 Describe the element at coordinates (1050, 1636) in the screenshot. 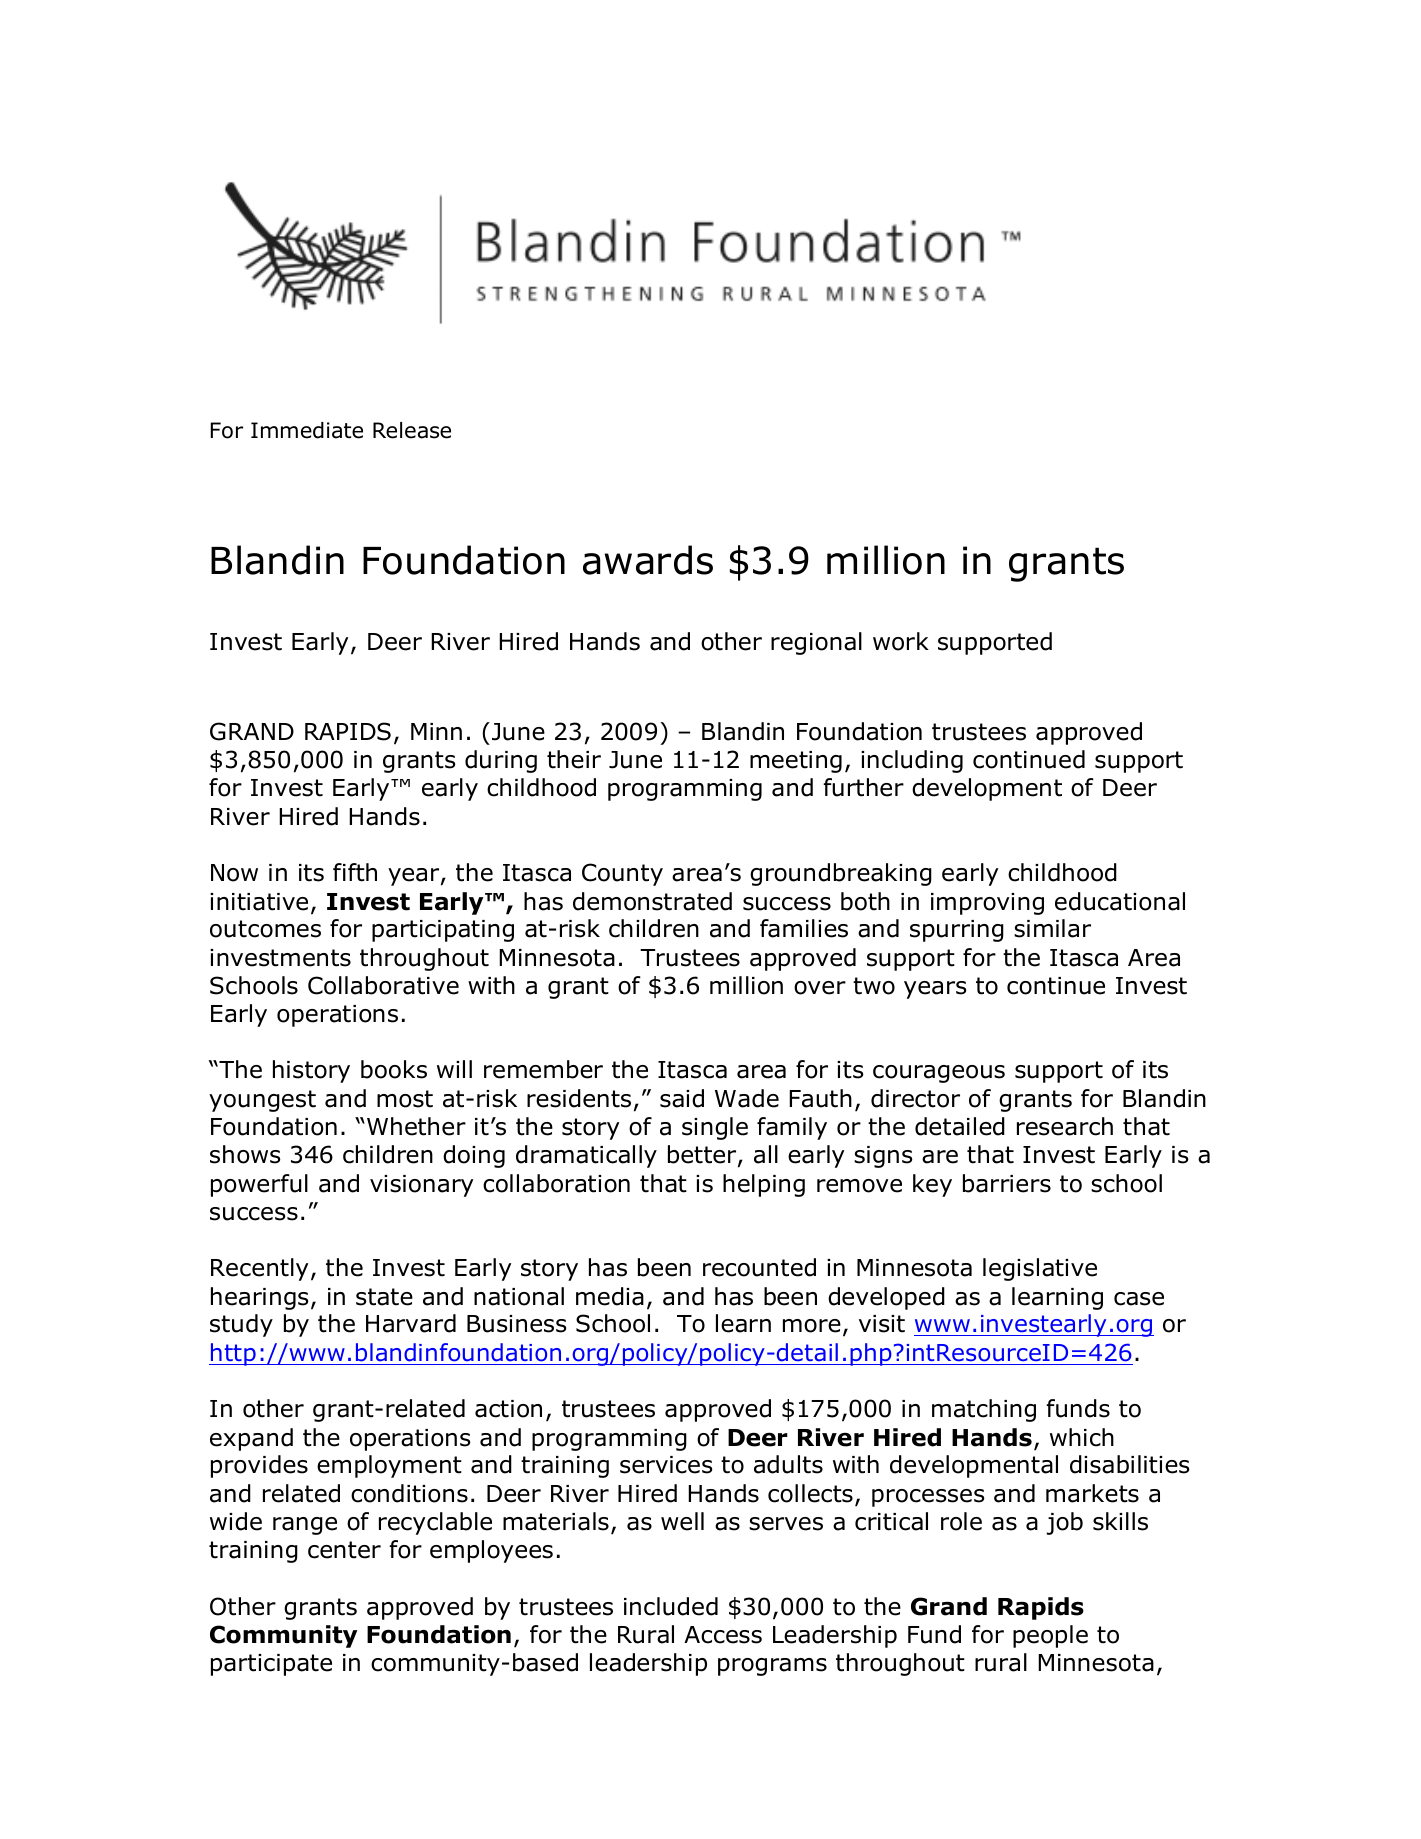

I see `people` at that location.
